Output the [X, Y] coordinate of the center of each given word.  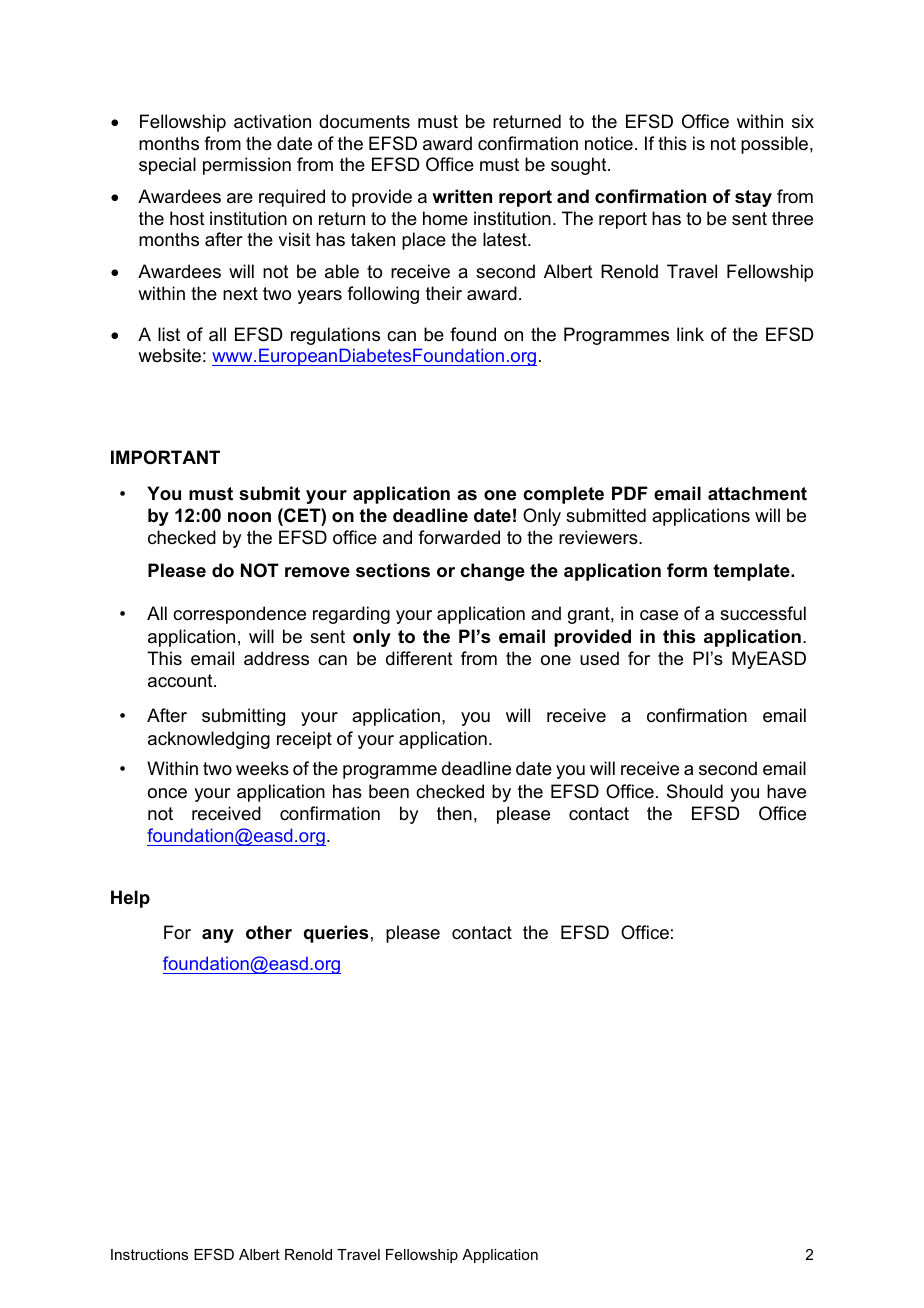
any [218, 936]
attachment [757, 493]
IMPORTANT [165, 457]
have [786, 791]
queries [336, 934]
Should [695, 791]
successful [763, 613]
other [269, 932]
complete [563, 495]
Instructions [149, 1254]
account [181, 680]
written [462, 196]
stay [753, 198]
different [419, 658]
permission [247, 166]
